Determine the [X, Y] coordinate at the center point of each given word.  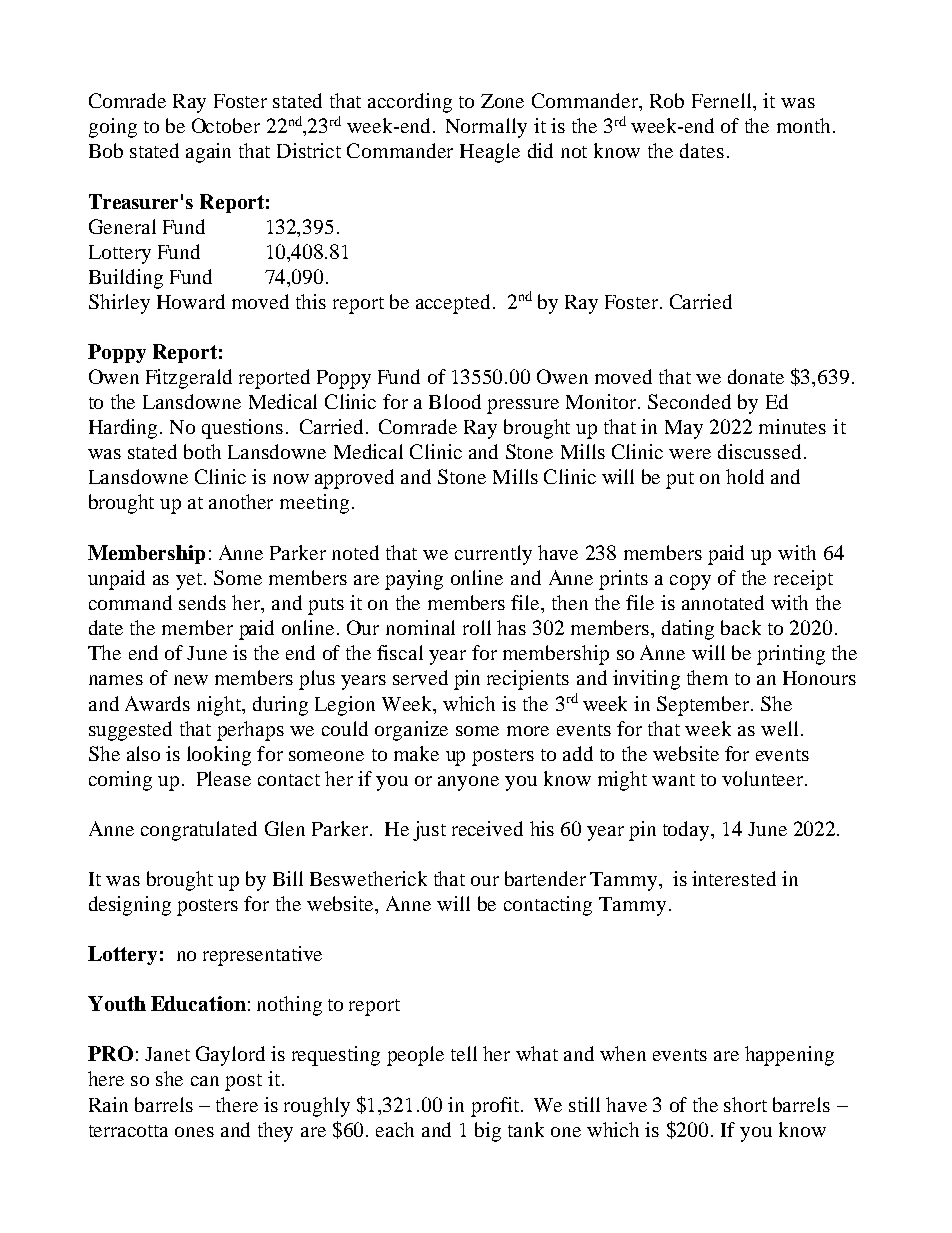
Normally [486, 128]
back [741, 627]
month [803, 125]
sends [202, 602]
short [745, 1104]
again [208, 153]
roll [477, 627]
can [205, 1081]
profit [495, 1107]
